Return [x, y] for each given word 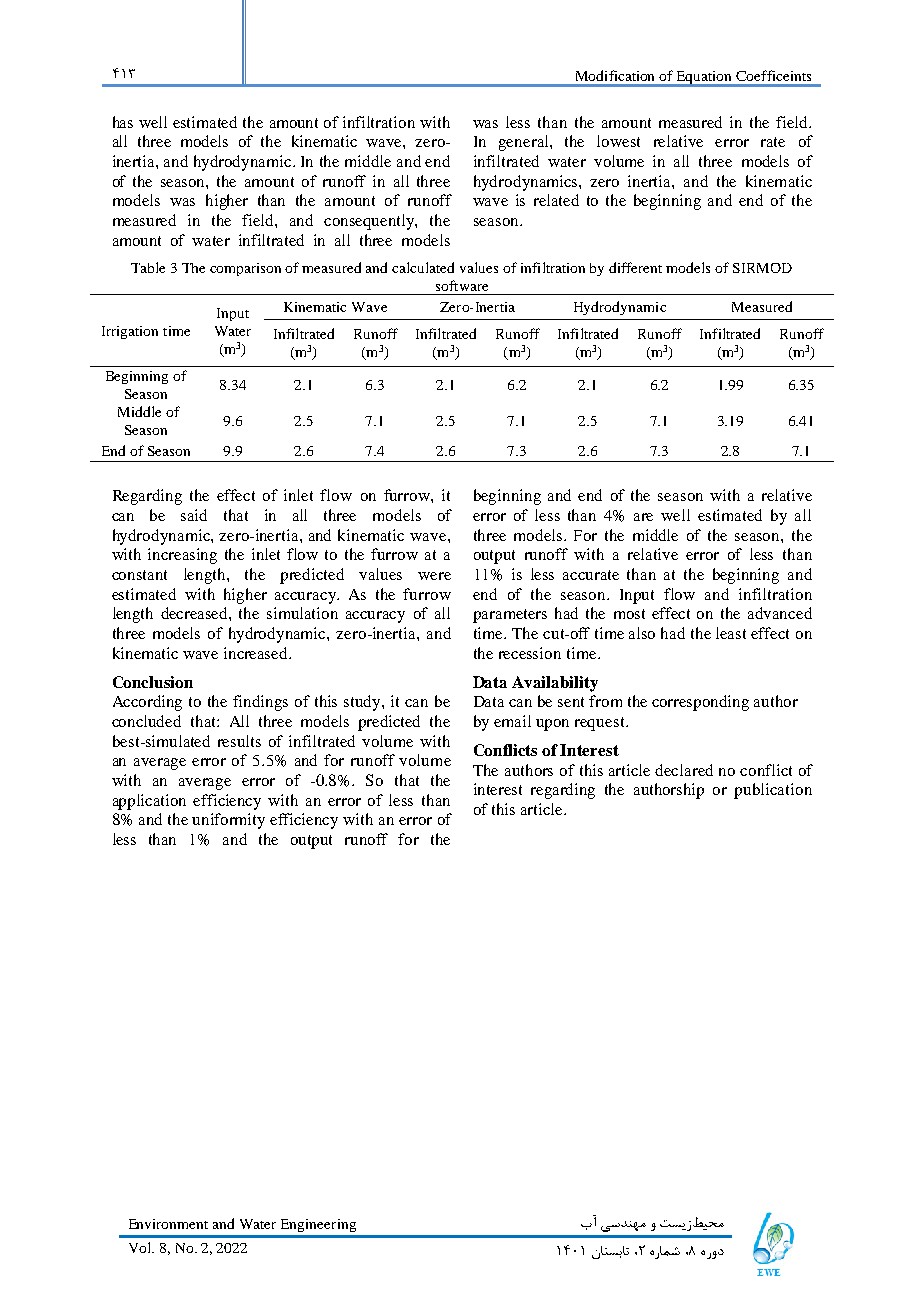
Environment [168, 1224]
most [629, 614]
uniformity [228, 821]
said [194, 515]
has [123, 122]
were [434, 576]
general [525, 143]
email [512, 721]
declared [684, 770]
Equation [705, 78]
